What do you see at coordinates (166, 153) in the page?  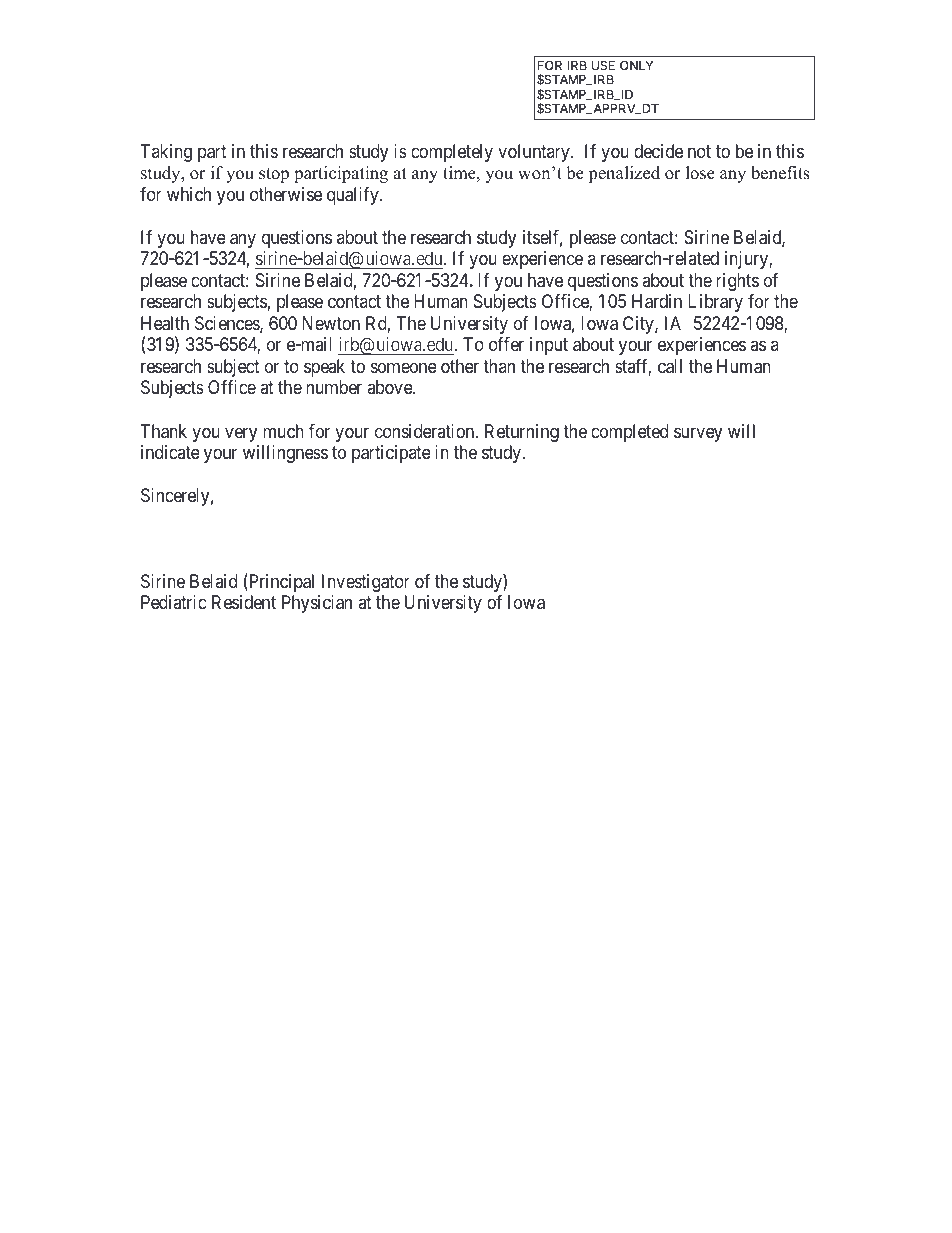 I see `Taking` at bounding box center [166, 153].
